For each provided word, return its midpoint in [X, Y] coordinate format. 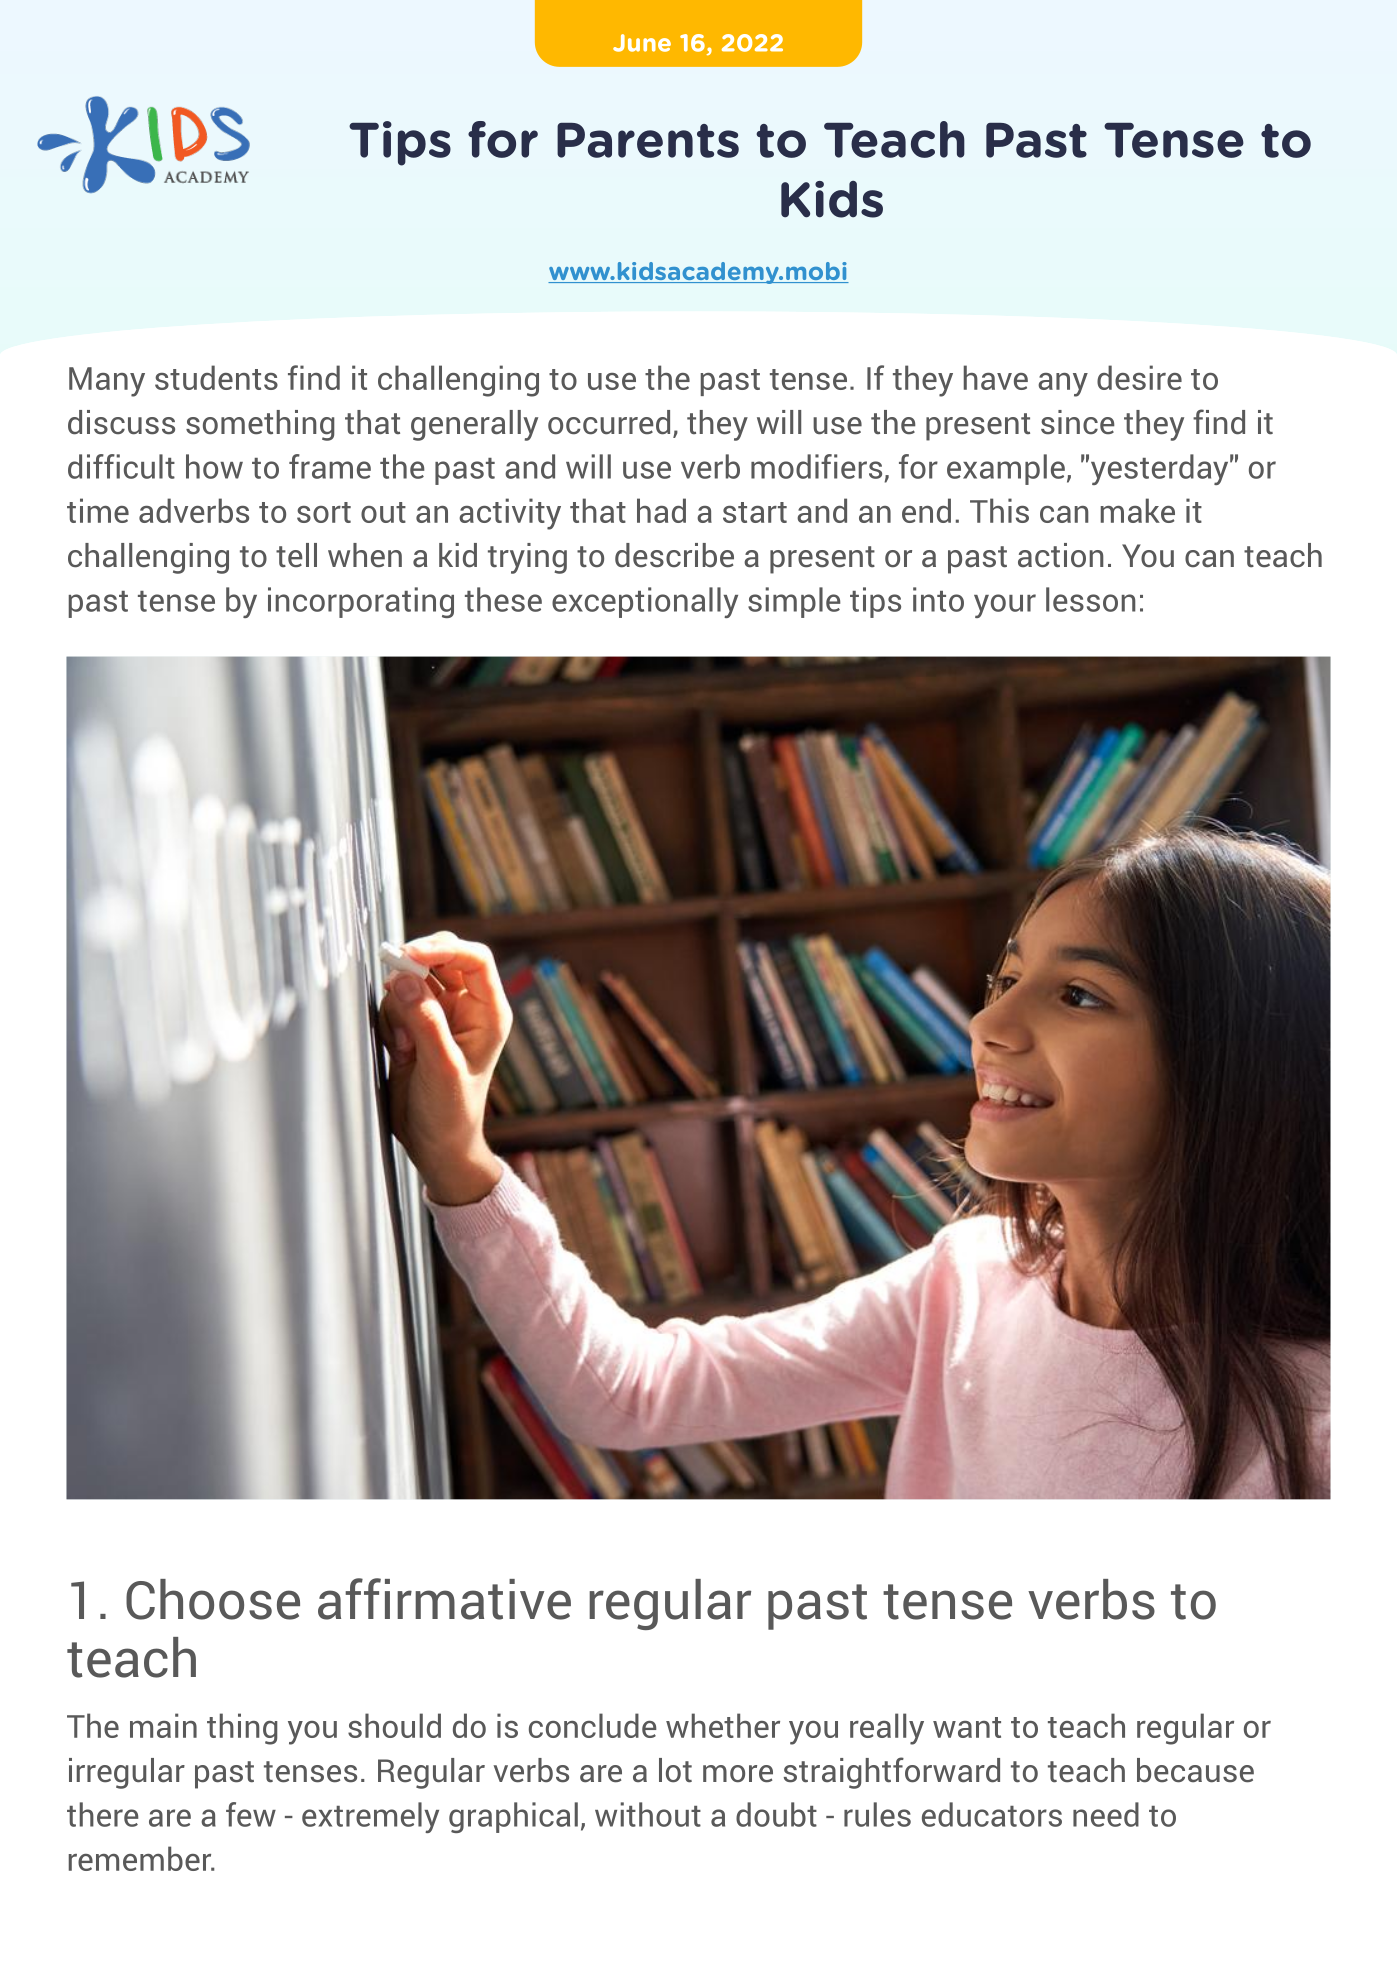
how [214, 466]
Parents [648, 140]
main [163, 1725]
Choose [213, 1599]
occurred [609, 422]
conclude [593, 1725]
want [967, 1727]
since [1078, 422]
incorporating [361, 602]
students [216, 377]
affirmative [444, 1599]
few [251, 1814]
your [1005, 606]
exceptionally [645, 602]
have [996, 377]
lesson [1091, 599]
